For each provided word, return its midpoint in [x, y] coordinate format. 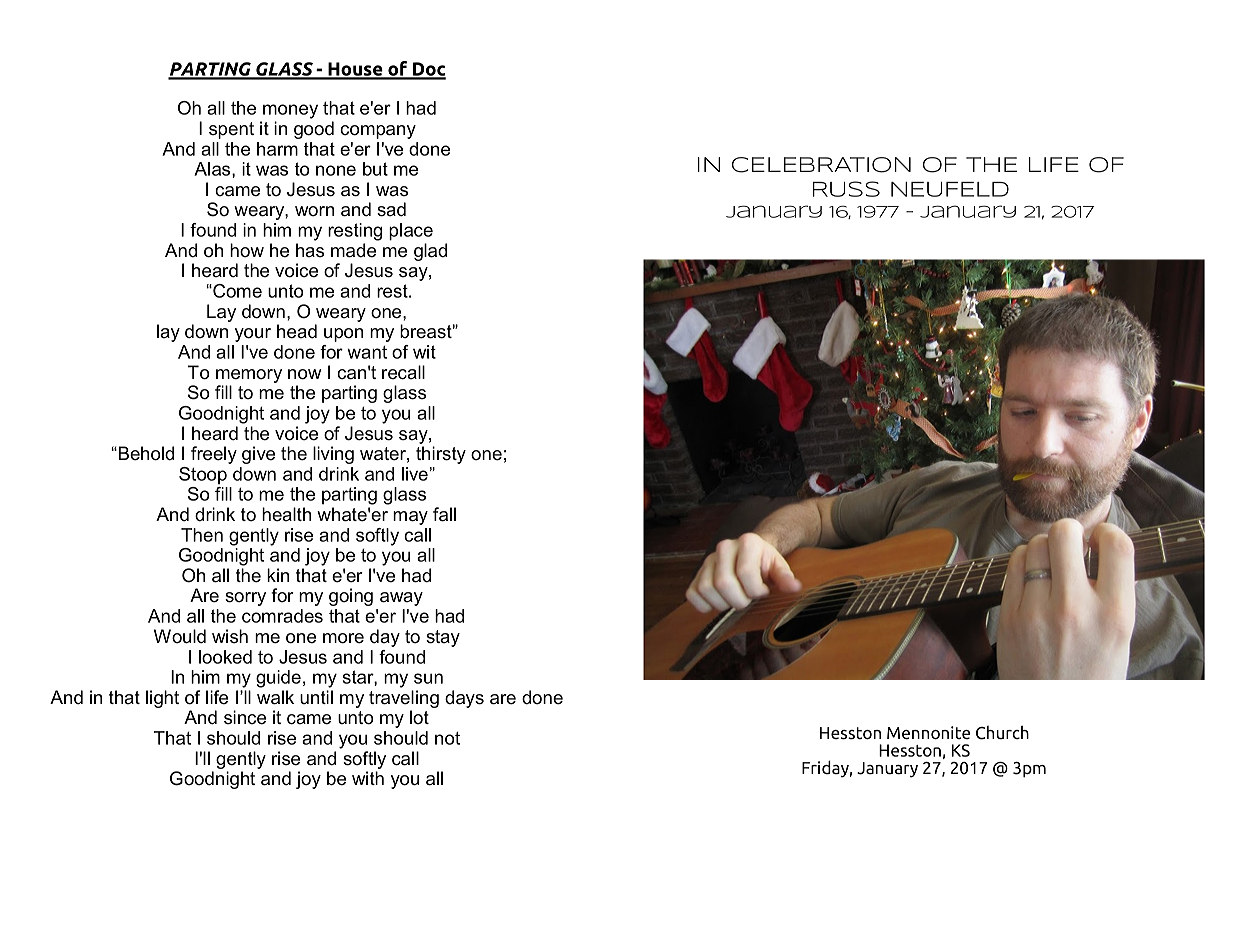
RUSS [846, 189]
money [290, 111]
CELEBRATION [821, 165]
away [401, 599]
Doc [428, 70]
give [258, 455]
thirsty [441, 455]
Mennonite [928, 733]
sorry [245, 599]
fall [444, 514]
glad [430, 252]
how [247, 250]
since [245, 717]
